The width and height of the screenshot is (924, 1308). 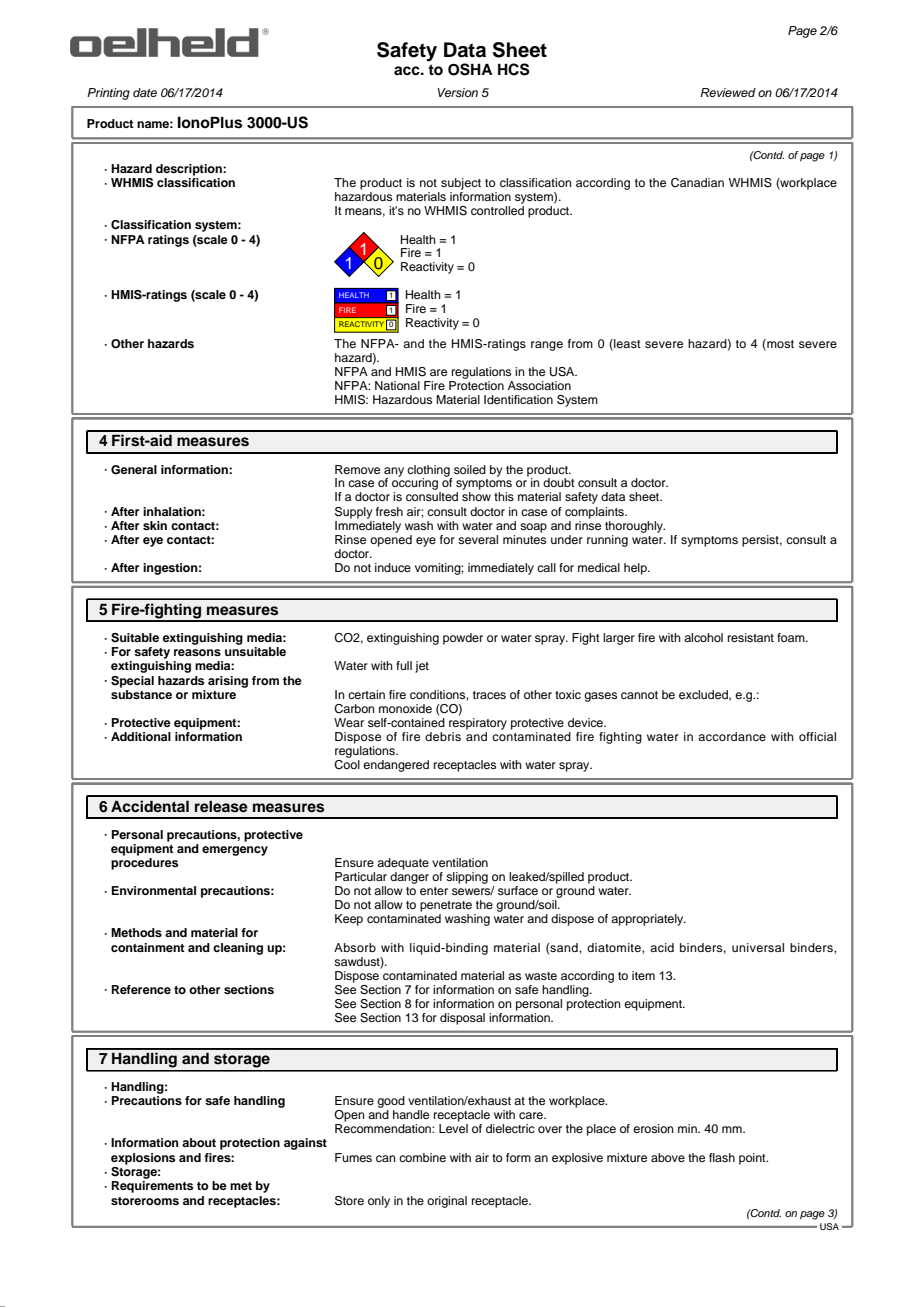 What do you see at coordinates (145, 92) in the screenshot?
I see `date` at bounding box center [145, 92].
